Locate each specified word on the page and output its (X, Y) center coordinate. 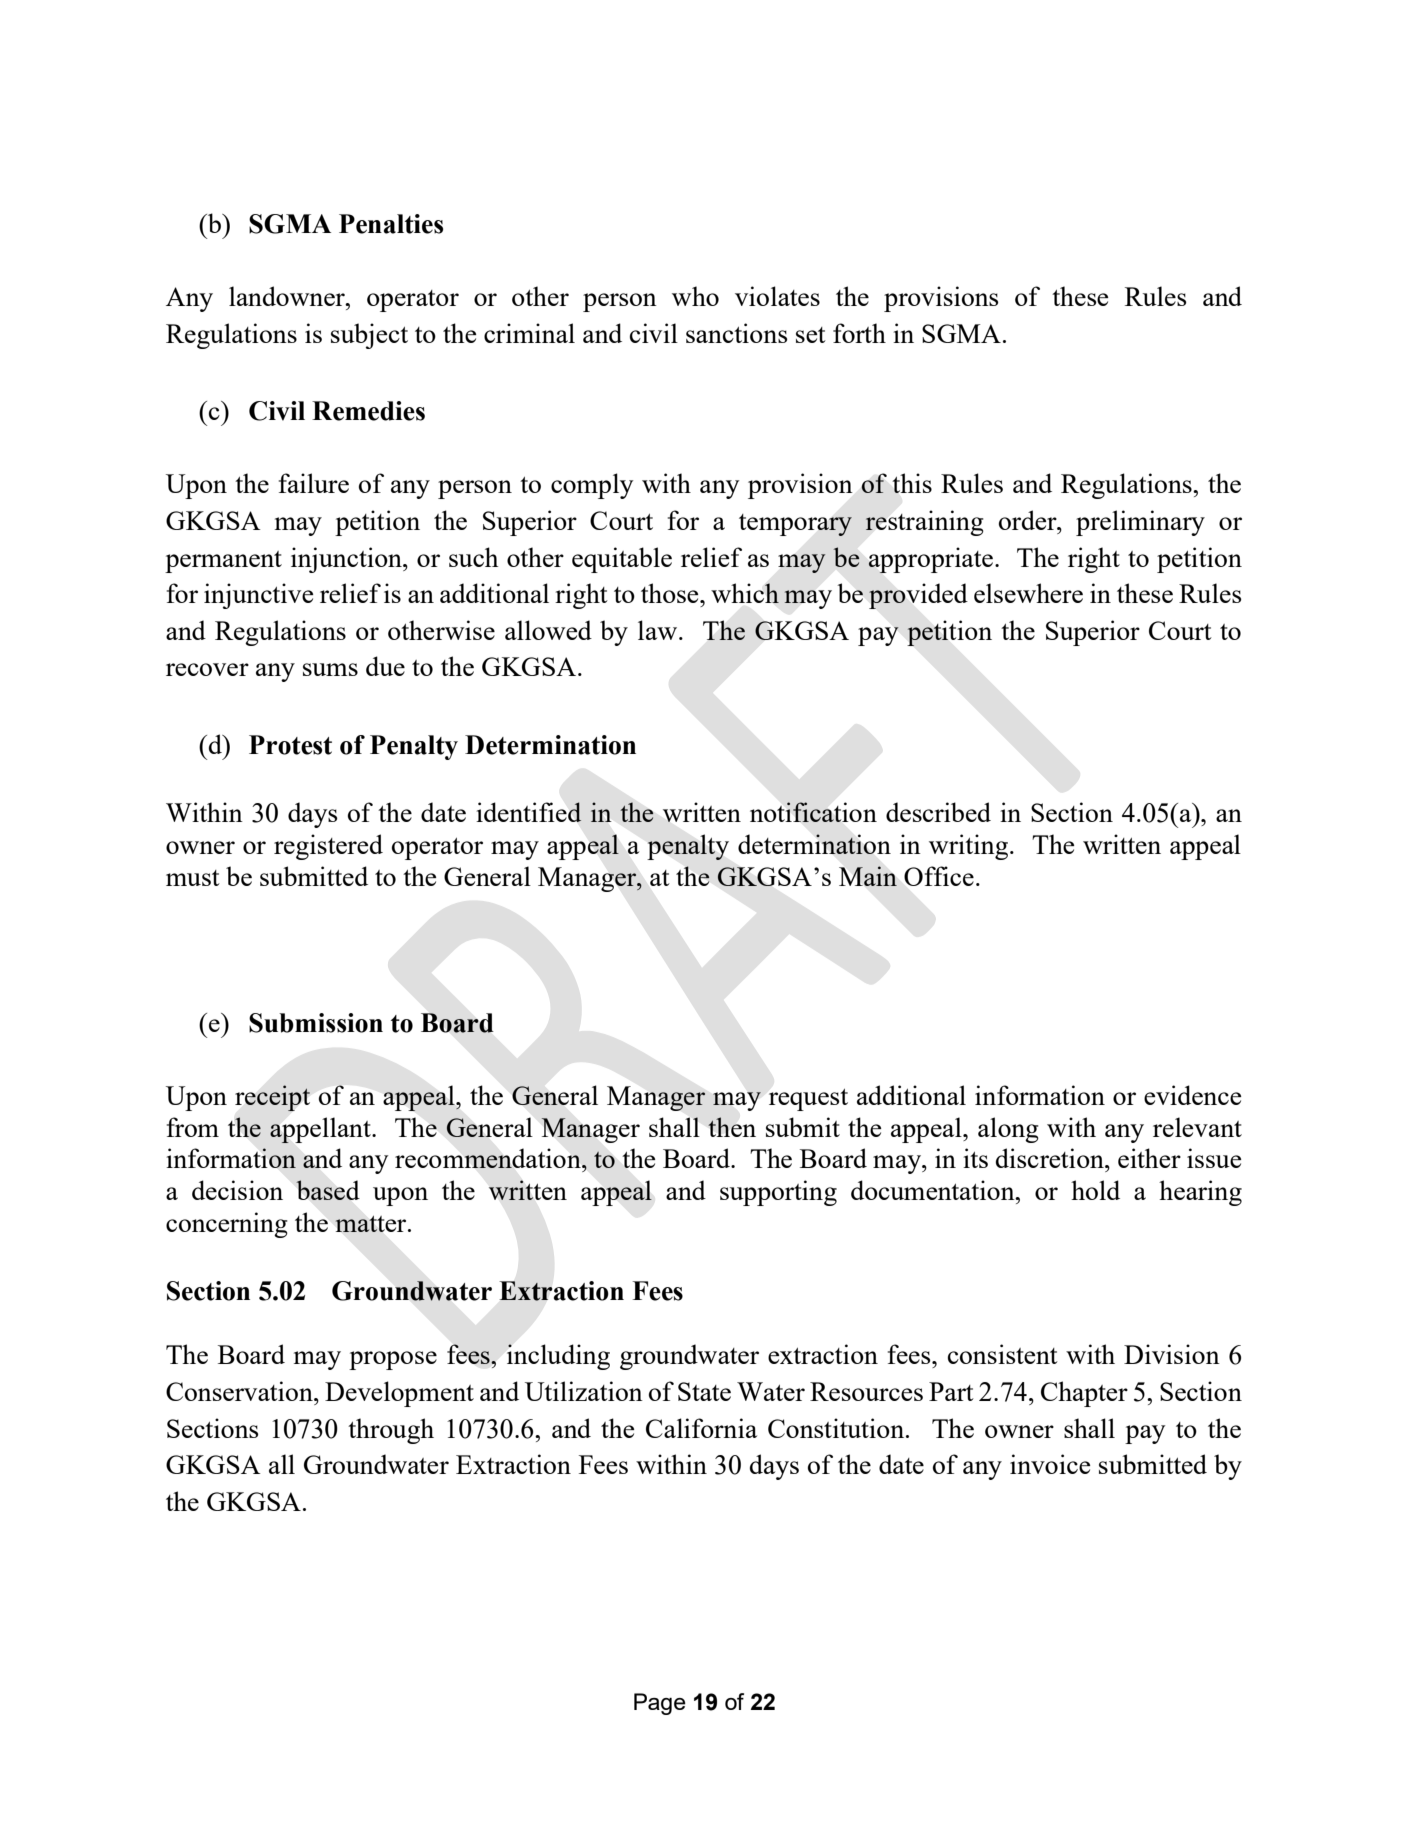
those (671, 593)
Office (939, 876)
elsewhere (1028, 593)
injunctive (258, 596)
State (704, 1391)
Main (868, 876)
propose (393, 1360)
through (391, 1431)
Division (1172, 1354)
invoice (1050, 1464)
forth (859, 333)
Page (660, 1704)
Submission (316, 1023)
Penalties (391, 224)
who (695, 296)
